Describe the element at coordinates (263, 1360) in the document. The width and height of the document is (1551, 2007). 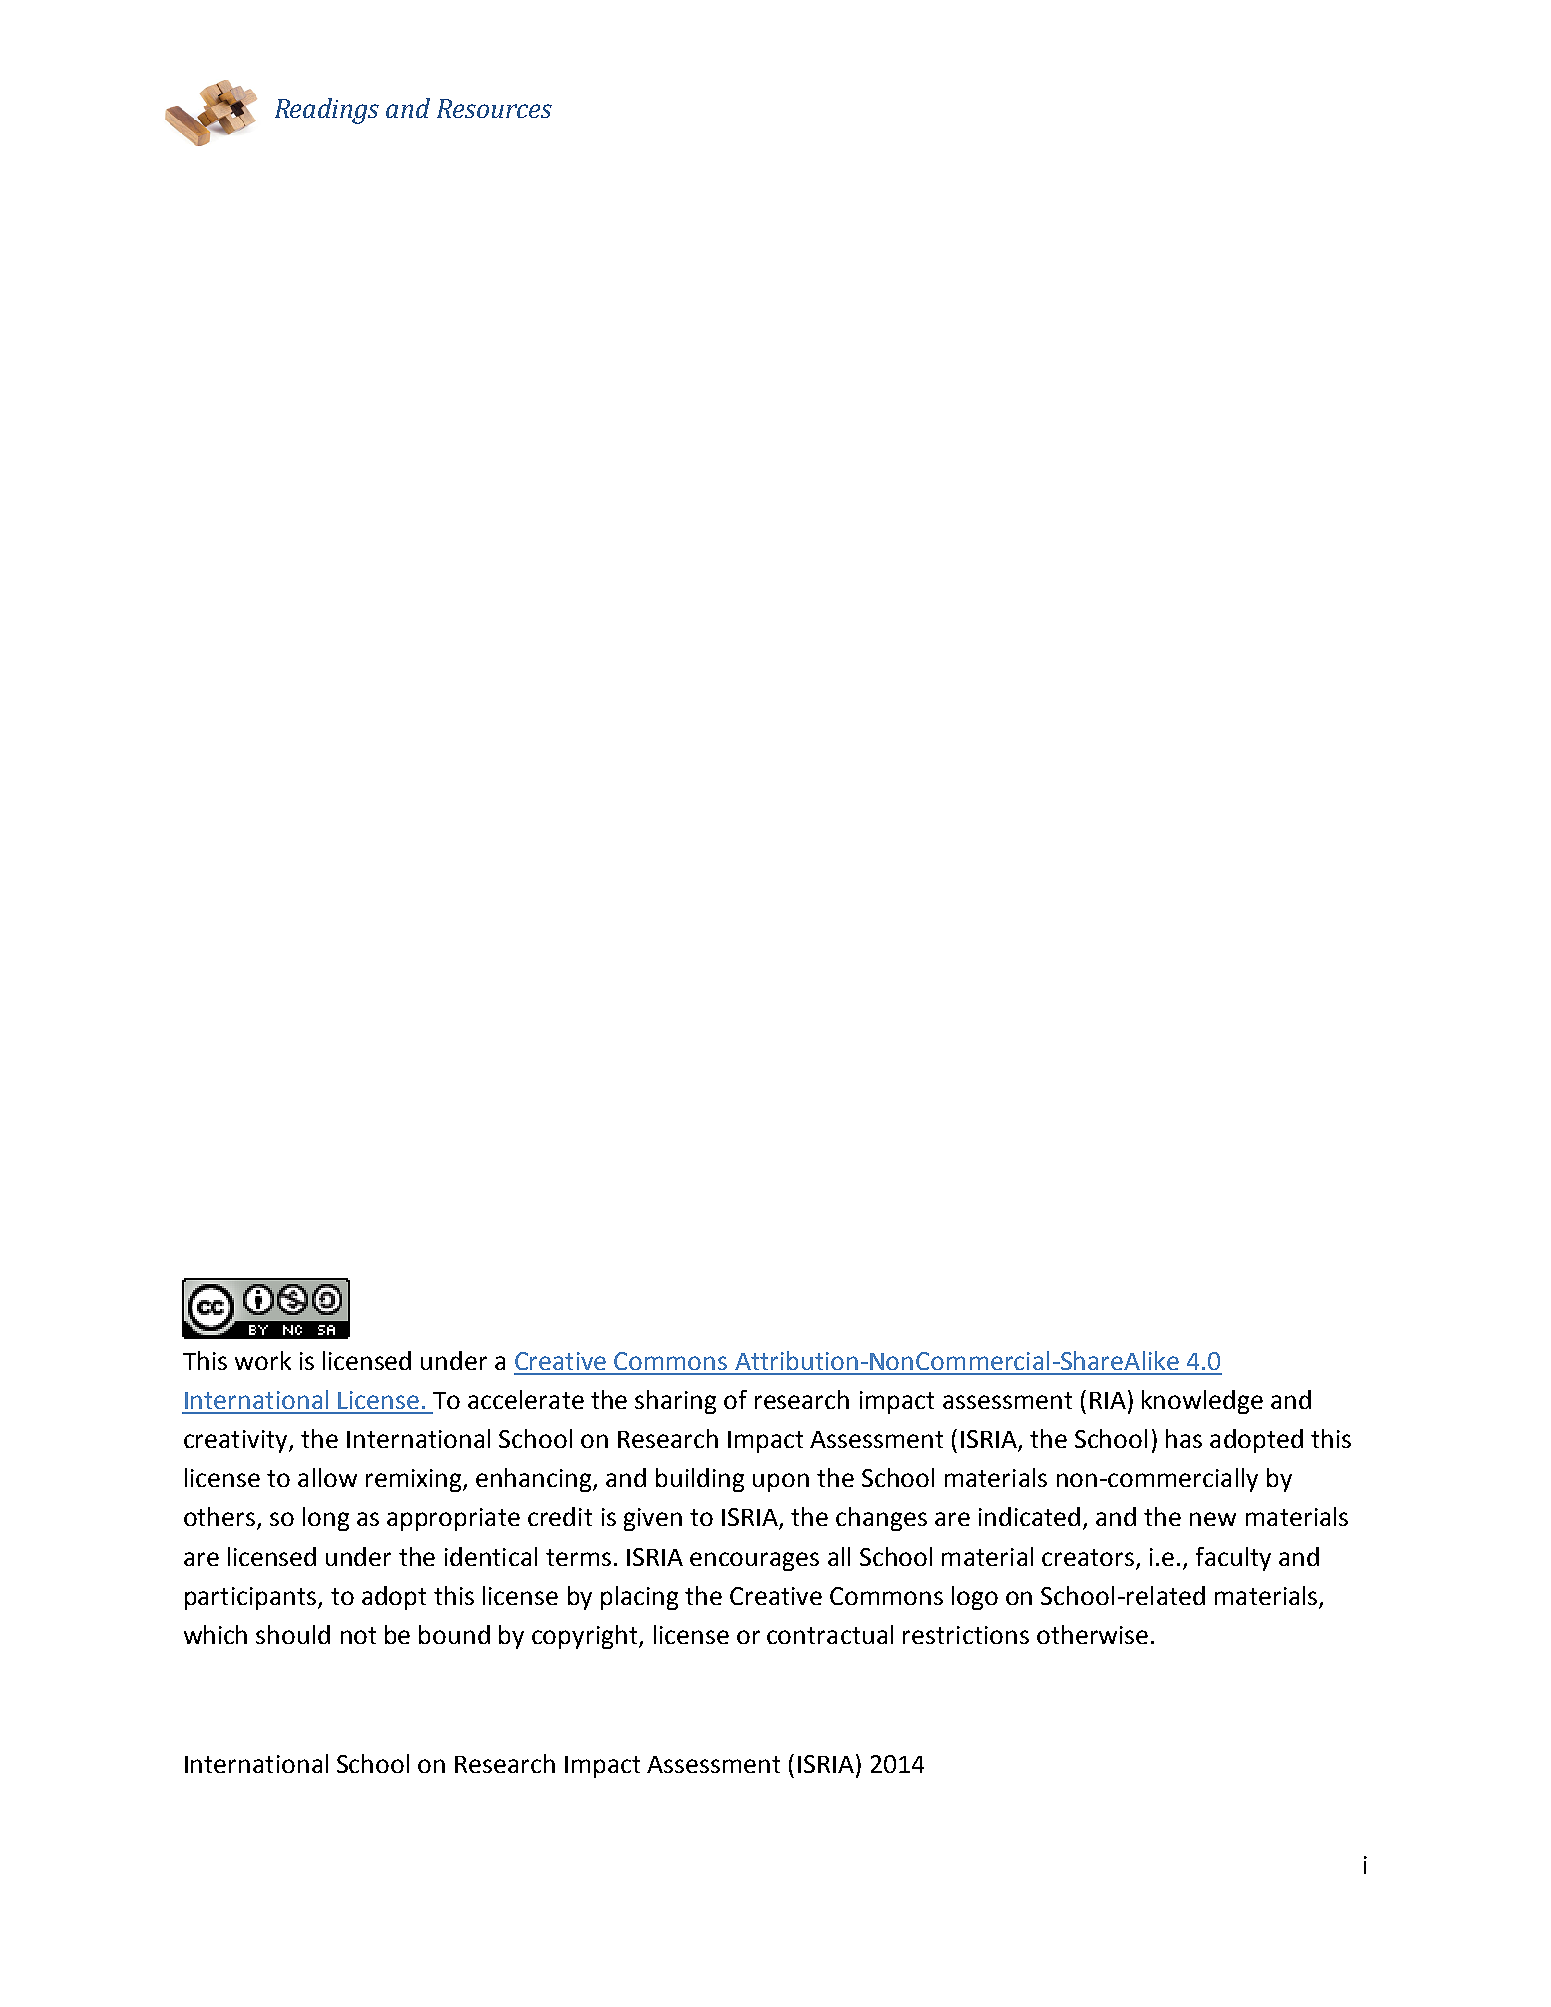
I see `work` at that location.
